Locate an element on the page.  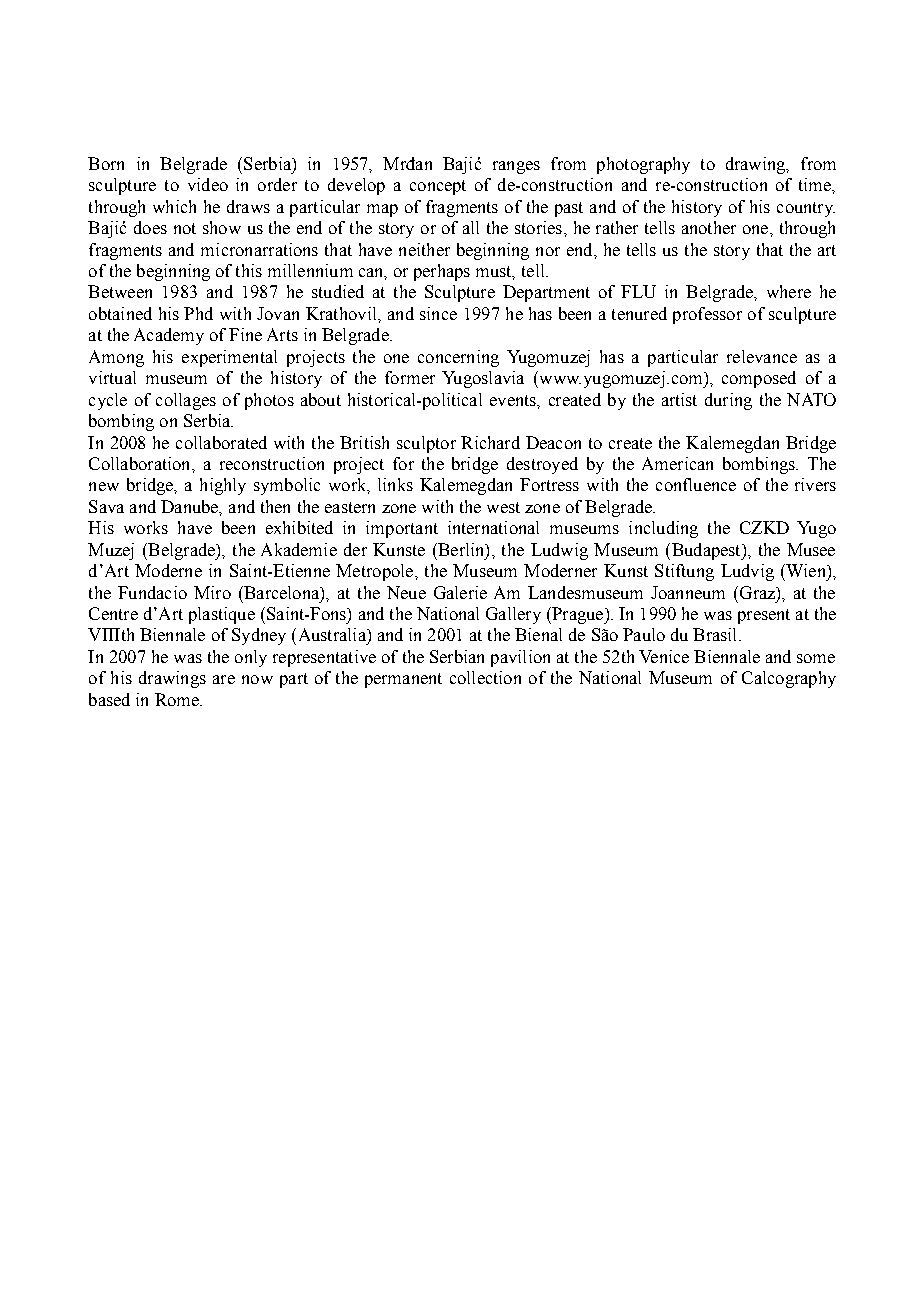
Richard is located at coordinates (490, 442).
